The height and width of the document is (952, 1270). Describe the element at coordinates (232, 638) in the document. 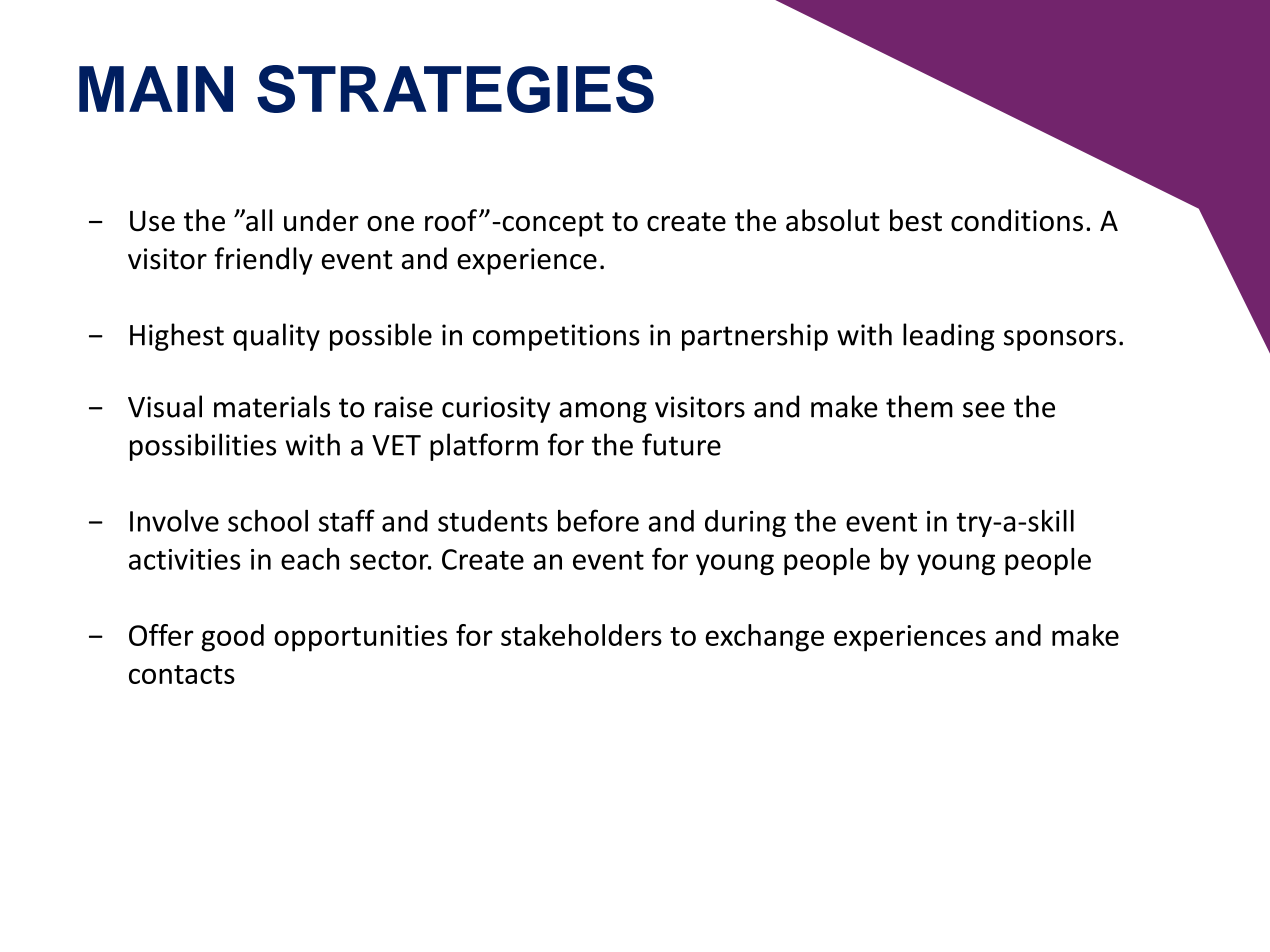

I see `good` at that location.
